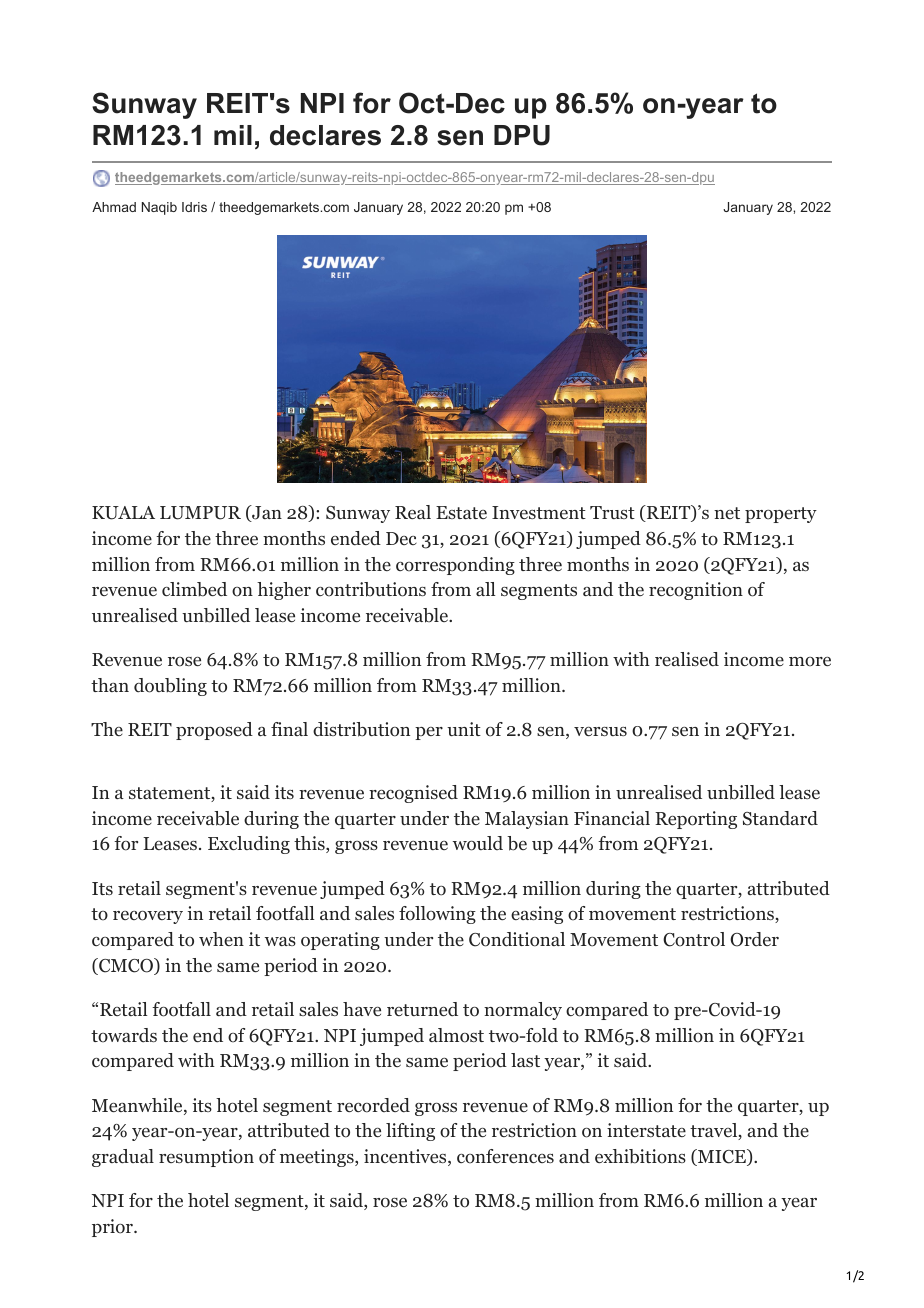 This page has height=1308, width=924. What do you see at coordinates (696, 820) in the page?
I see `Reporting` at bounding box center [696, 820].
